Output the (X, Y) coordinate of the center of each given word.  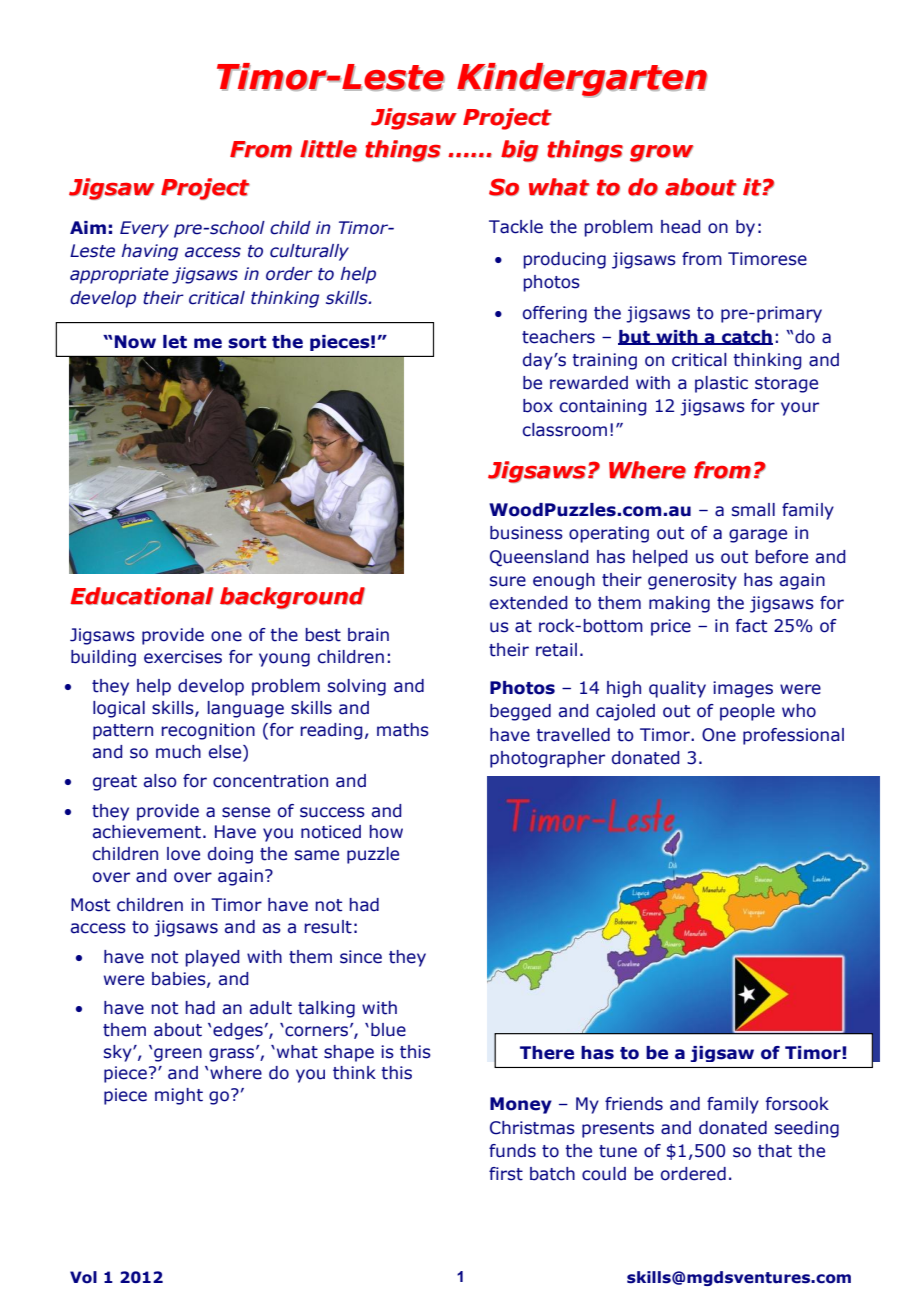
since (361, 957)
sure (508, 581)
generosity (692, 581)
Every (144, 229)
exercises (183, 657)
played (212, 958)
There (547, 1053)
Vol (83, 1277)
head (681, 227)
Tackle (516, 227)
